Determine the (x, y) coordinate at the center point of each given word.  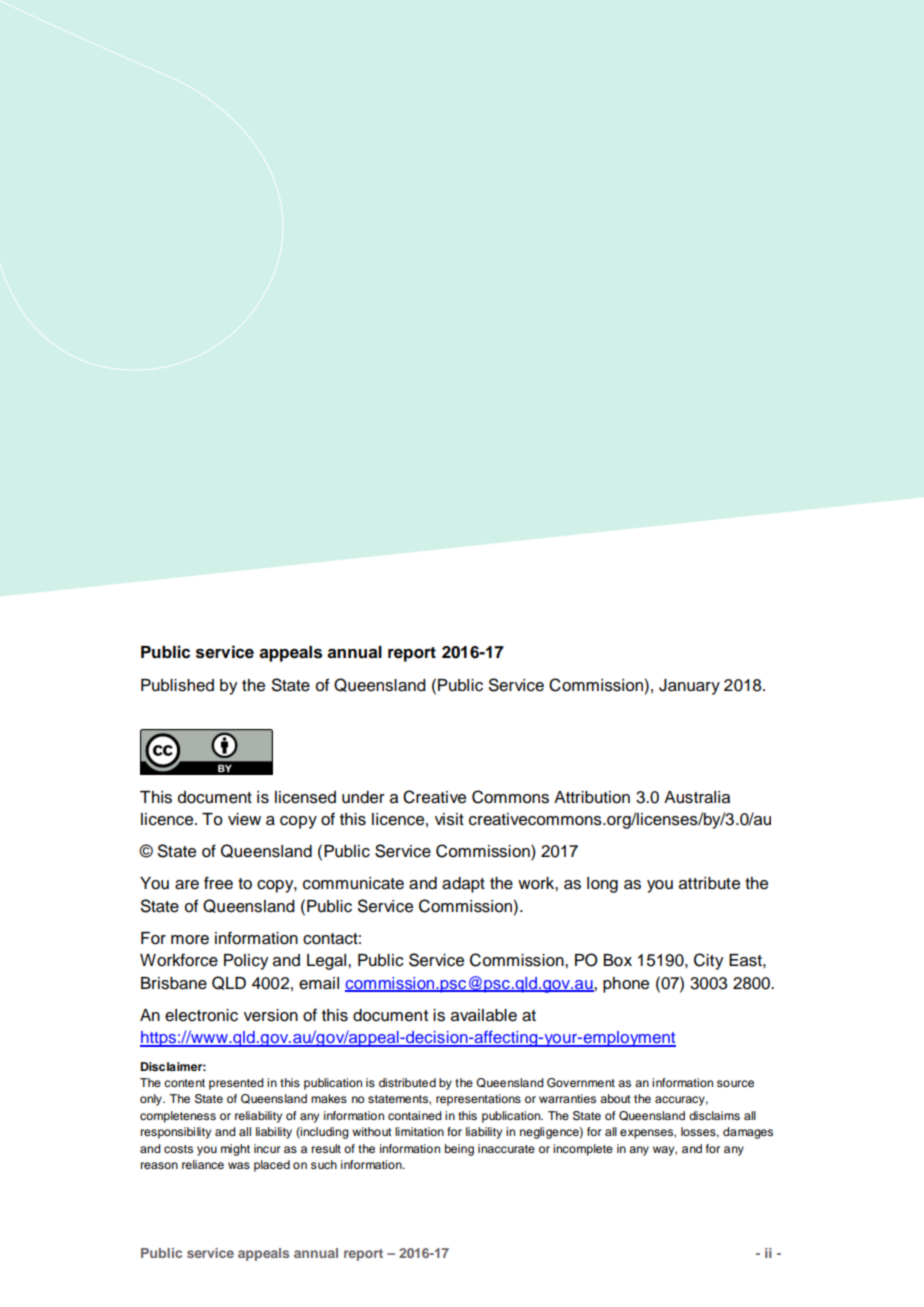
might (235, 1150)
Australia (697, 797)
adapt (463, 885)
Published (177, 685)
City (708, 961)
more (190, 940)
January (689, 687)
